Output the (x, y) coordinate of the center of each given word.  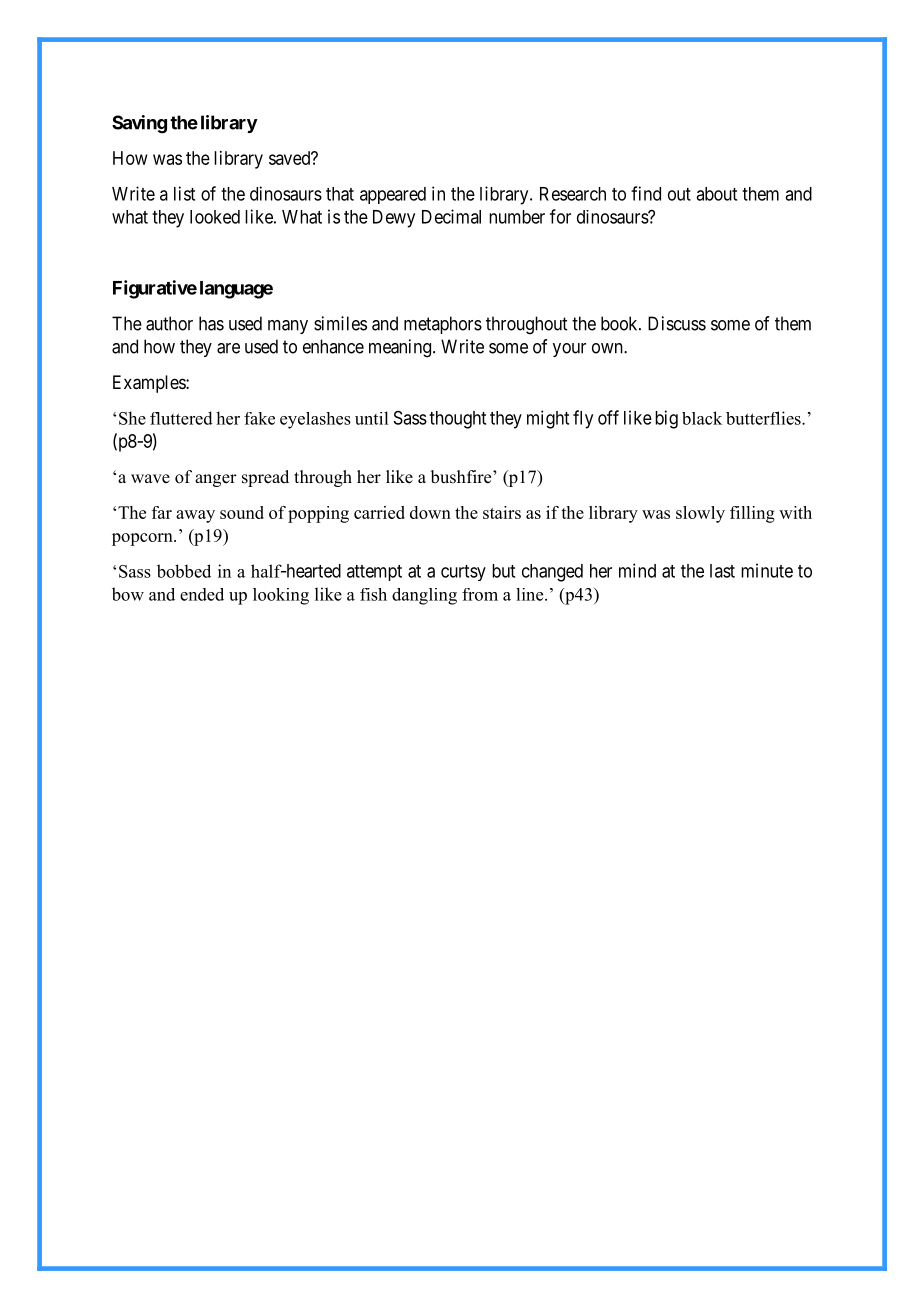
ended (202, 594)
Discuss (677, 323)
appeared (393, 195)
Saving (139, 124)
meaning (401, 348)
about (716, 194)
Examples (150, 384)
